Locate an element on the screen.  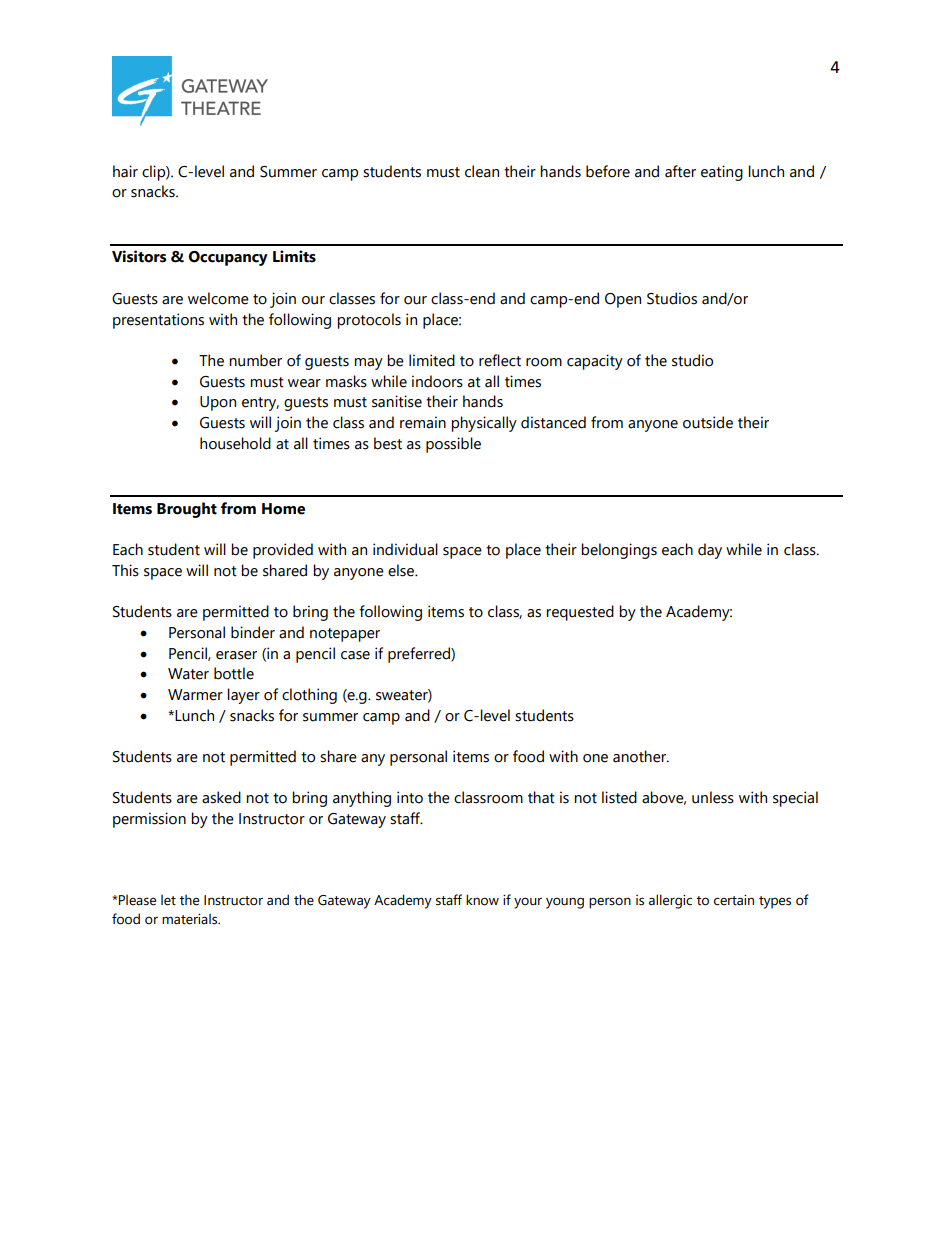
number is located at coordinates (255, 360).
